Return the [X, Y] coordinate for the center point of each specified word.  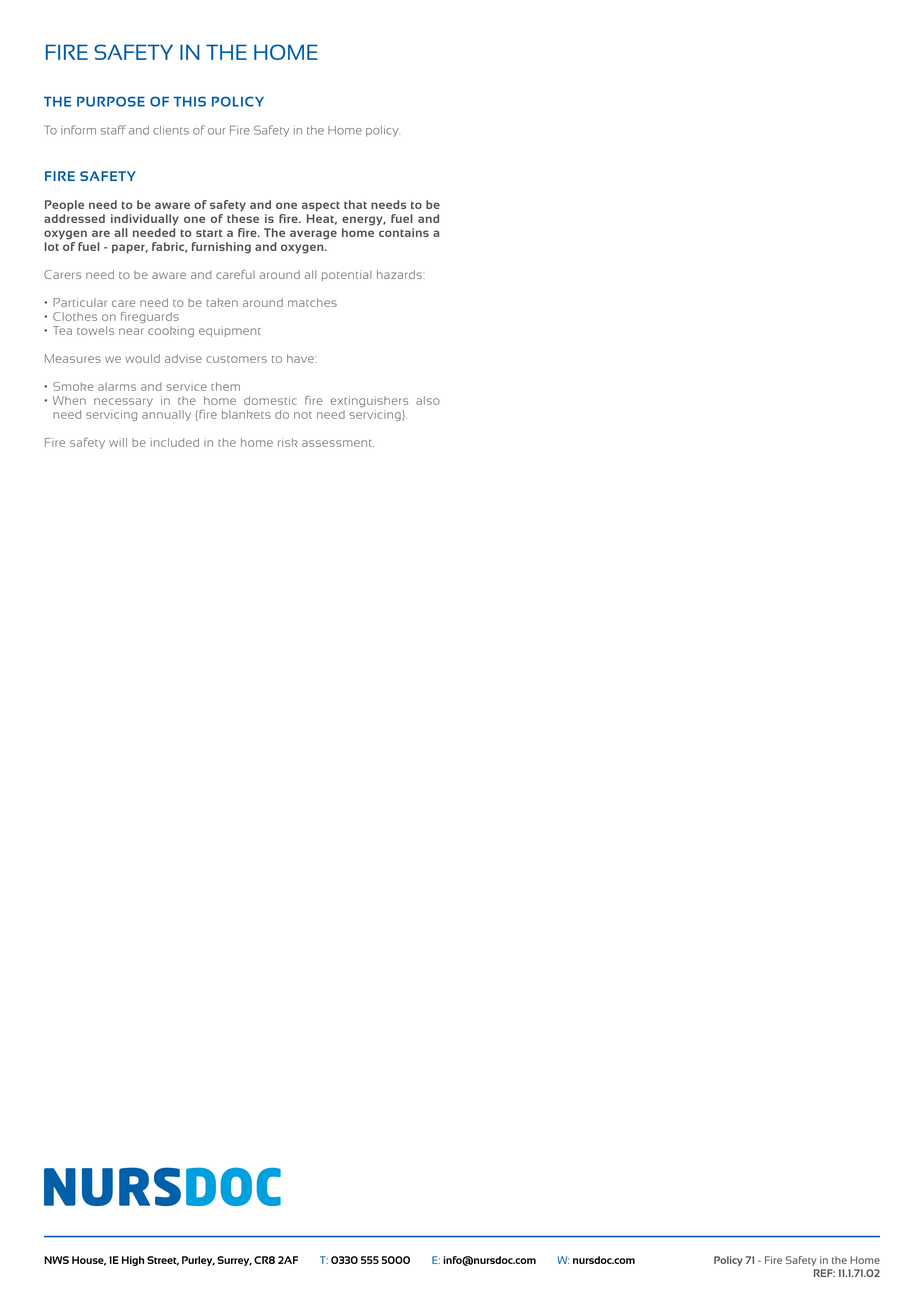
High [133, 1261]
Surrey [234, 1261]
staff [113, 130]
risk [288, 442]
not [303, 415]
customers [236, 359]
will [118, 442]
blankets [246, 414]
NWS [56, 1260]
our [217, 131]
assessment [338, 443]
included [175, 442]
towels [95, 330]
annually [166, 415]
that [355, 204]
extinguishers [369, 401]
